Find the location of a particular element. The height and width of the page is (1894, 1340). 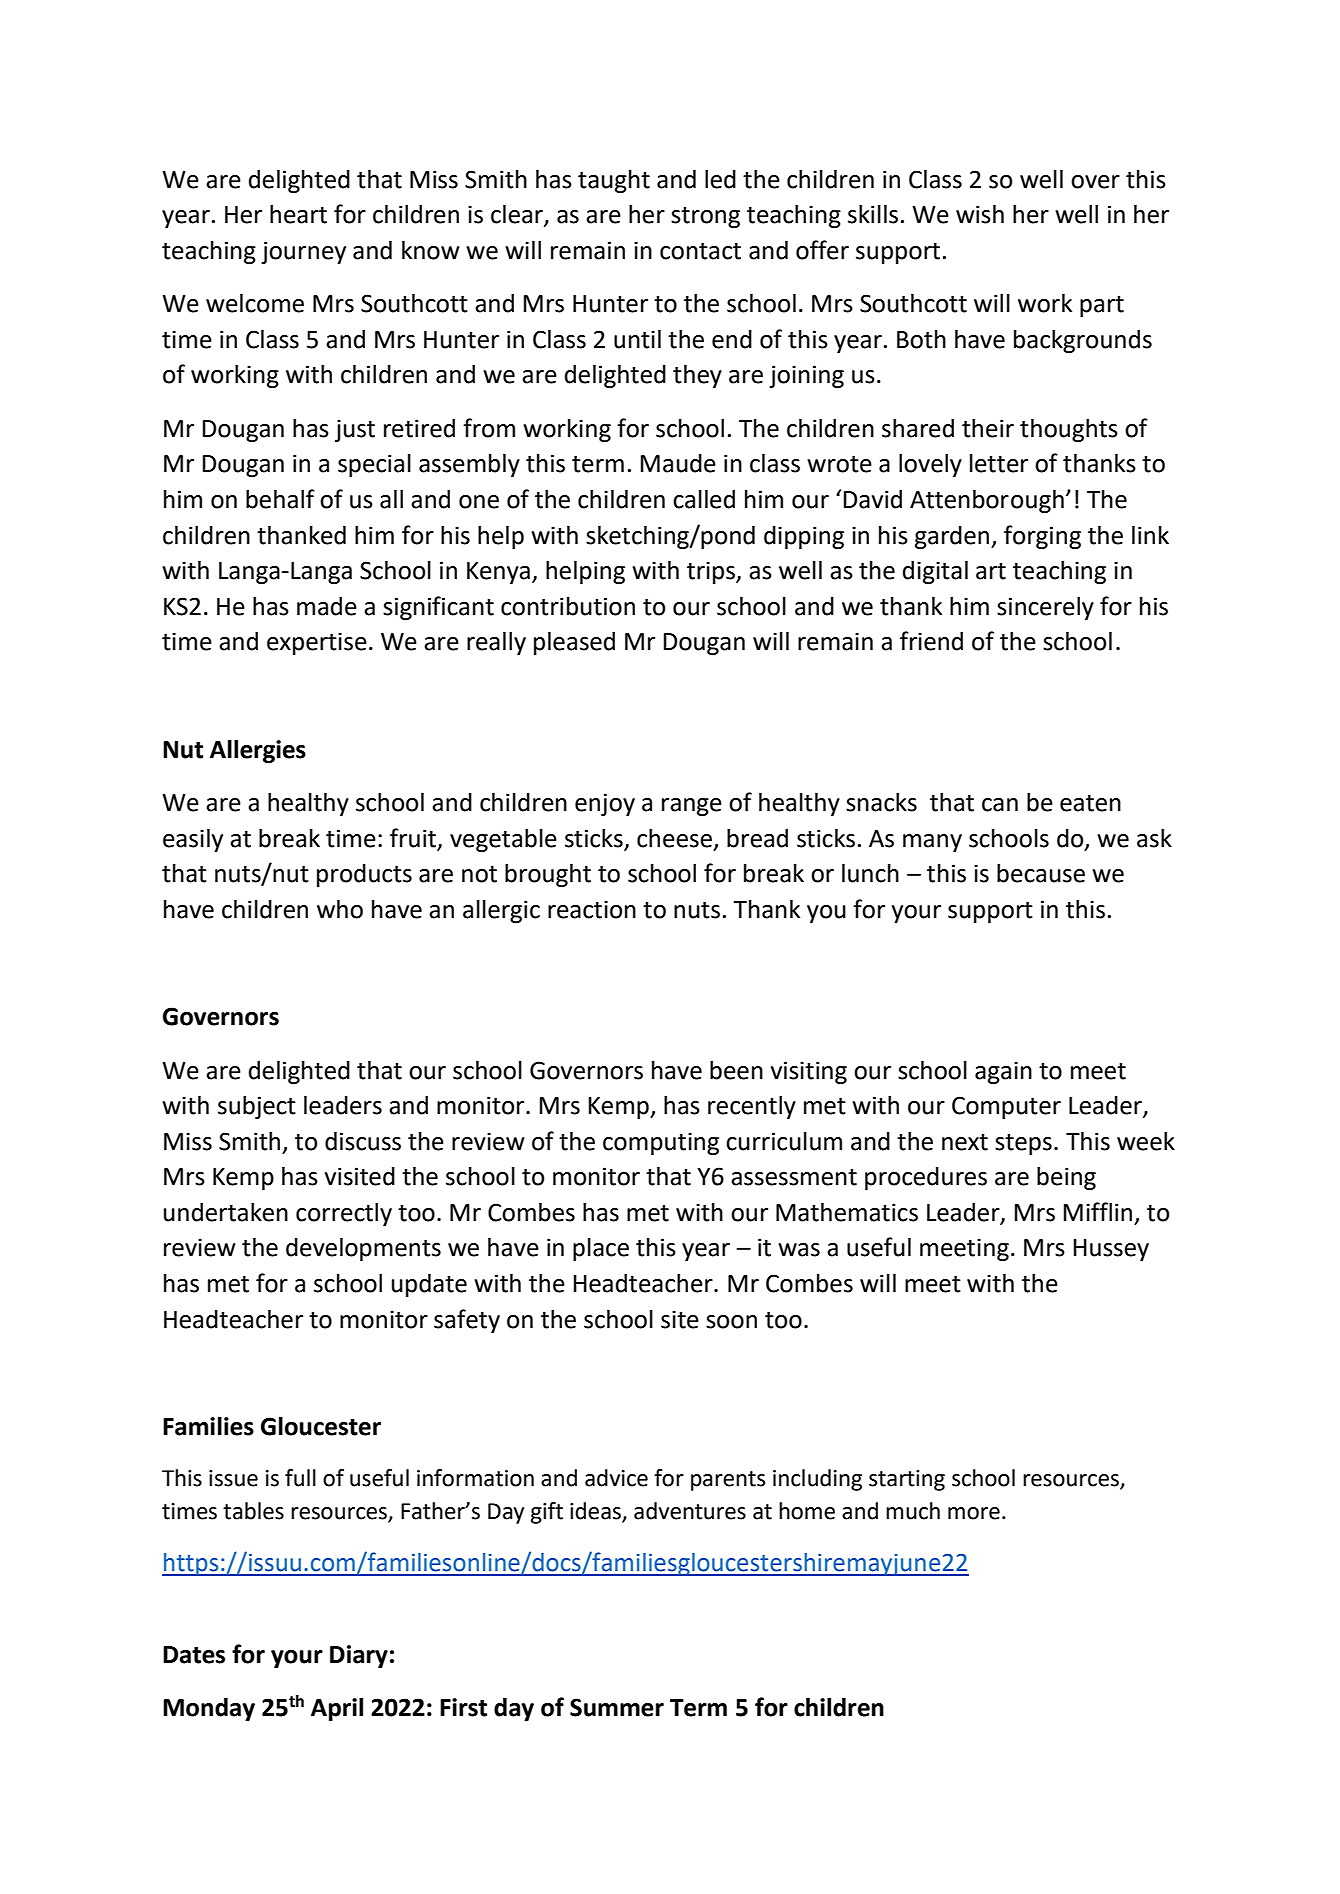

Allergies is located at coordinates (258, 751).
